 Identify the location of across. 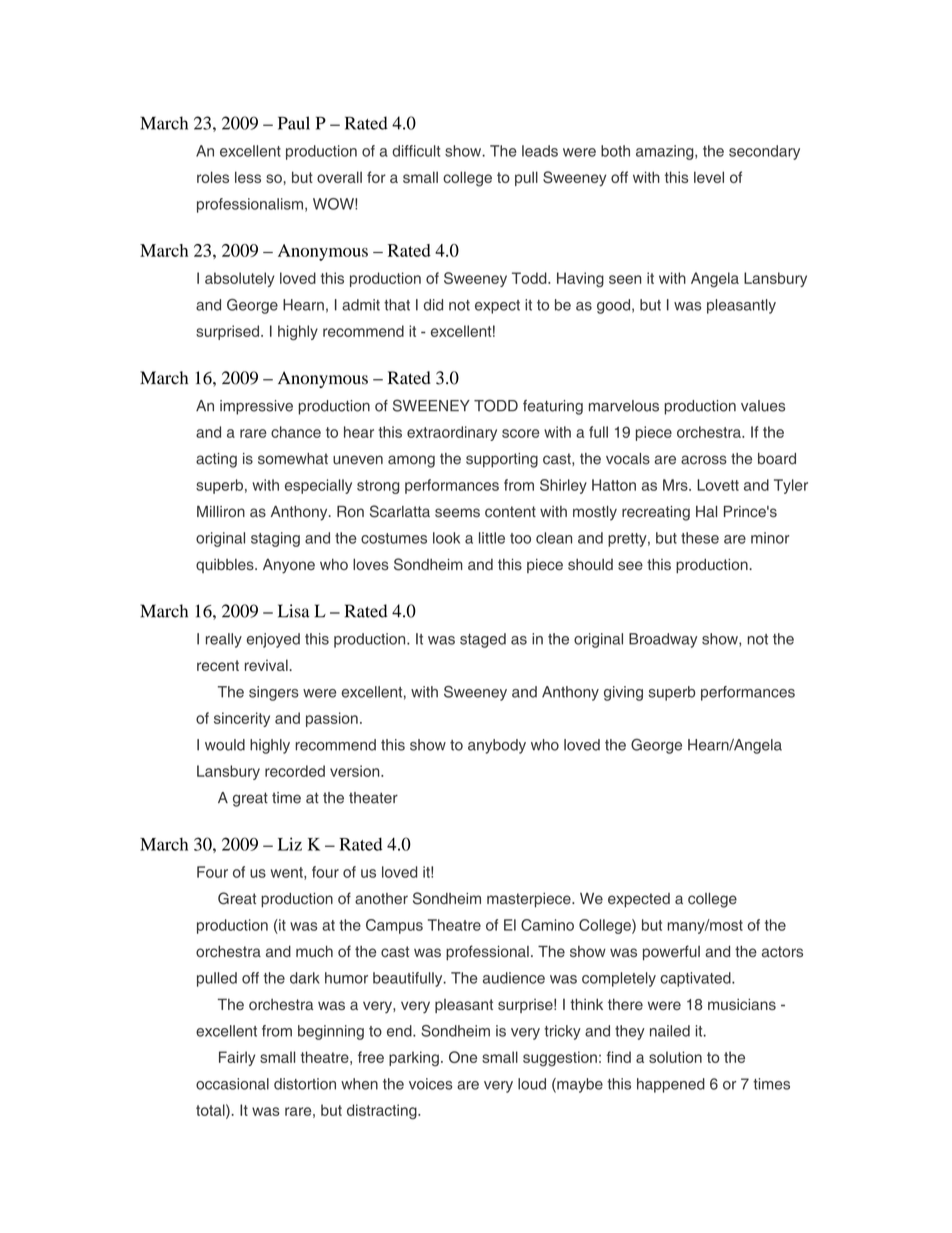
(704, 460).
